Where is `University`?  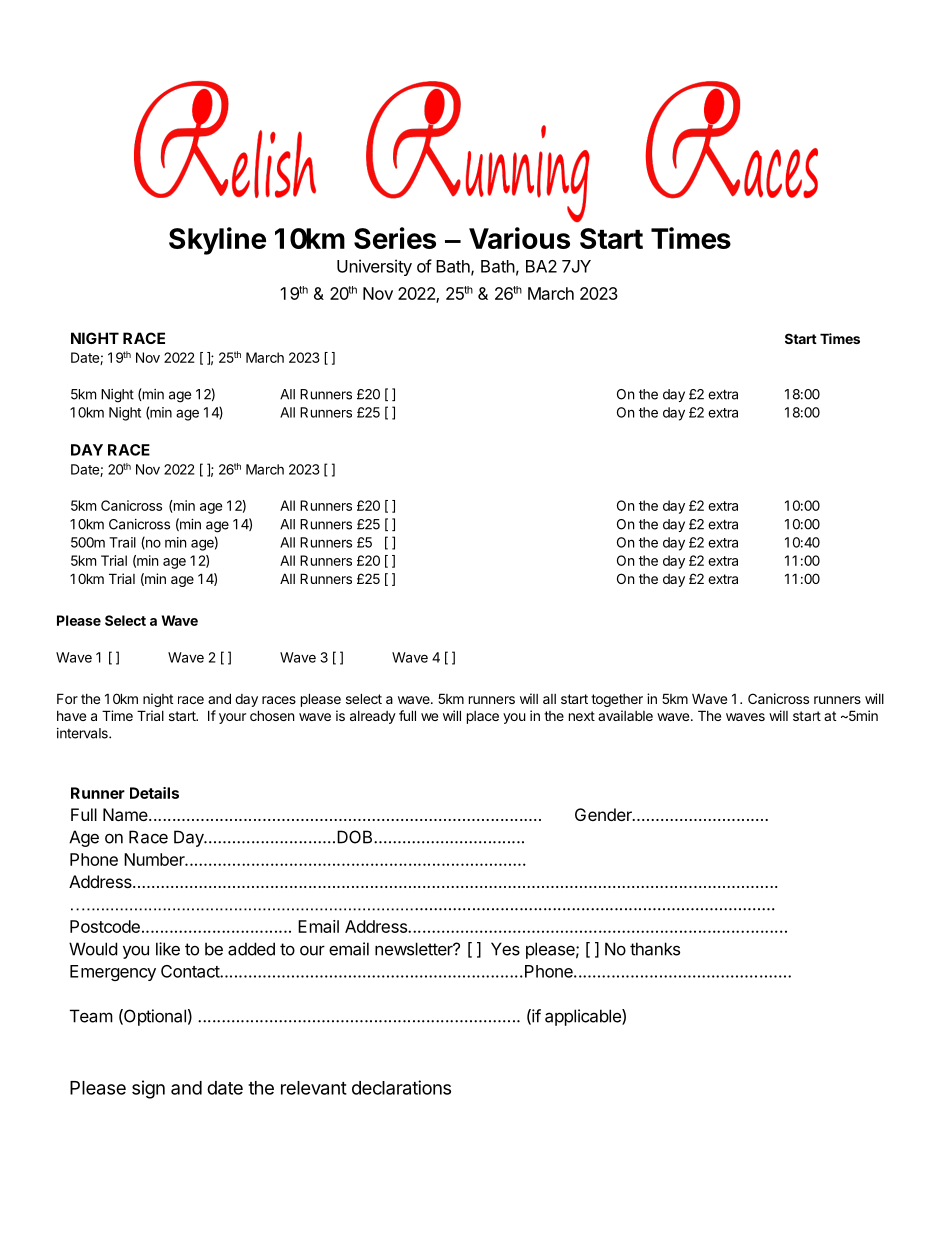
University is located at coordinates (374, 267).
